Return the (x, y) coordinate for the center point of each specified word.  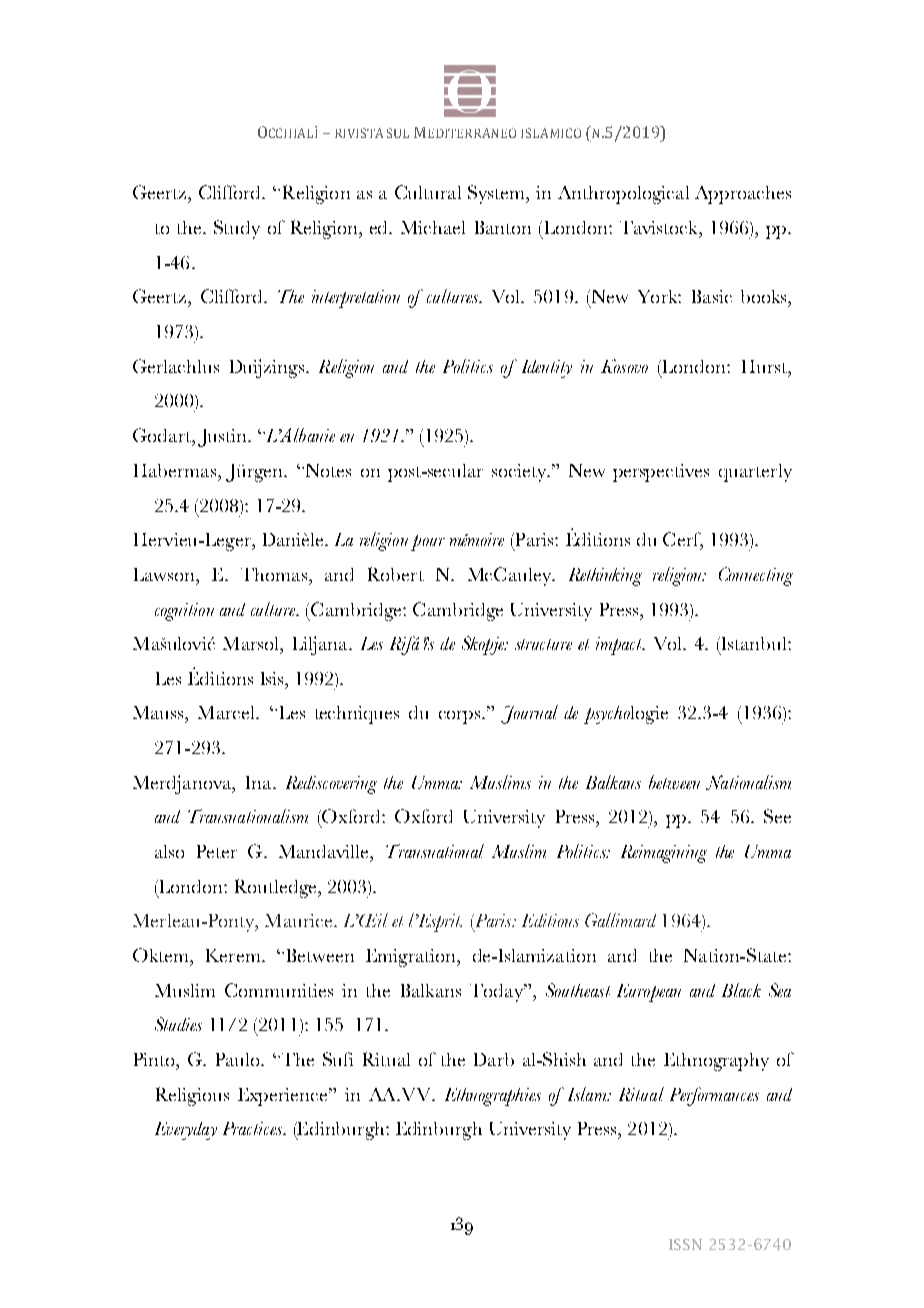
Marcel (227, 712)
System (497, 194)
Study (237, 229)
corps (461, 717)
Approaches (743, 195)
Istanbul (754, 643)
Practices (254, 1128)
